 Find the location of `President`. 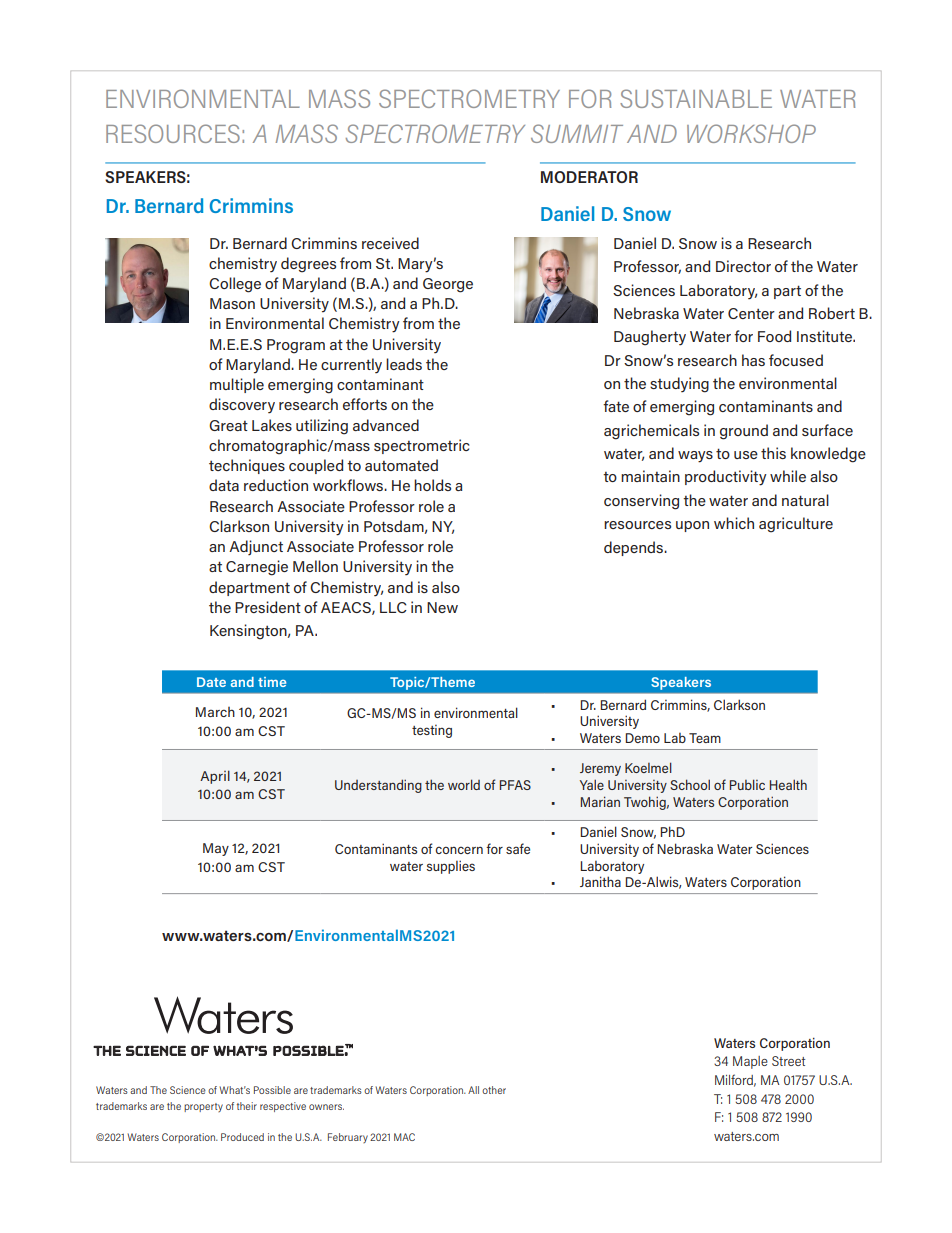

President is located at coordinates (268, 607).
